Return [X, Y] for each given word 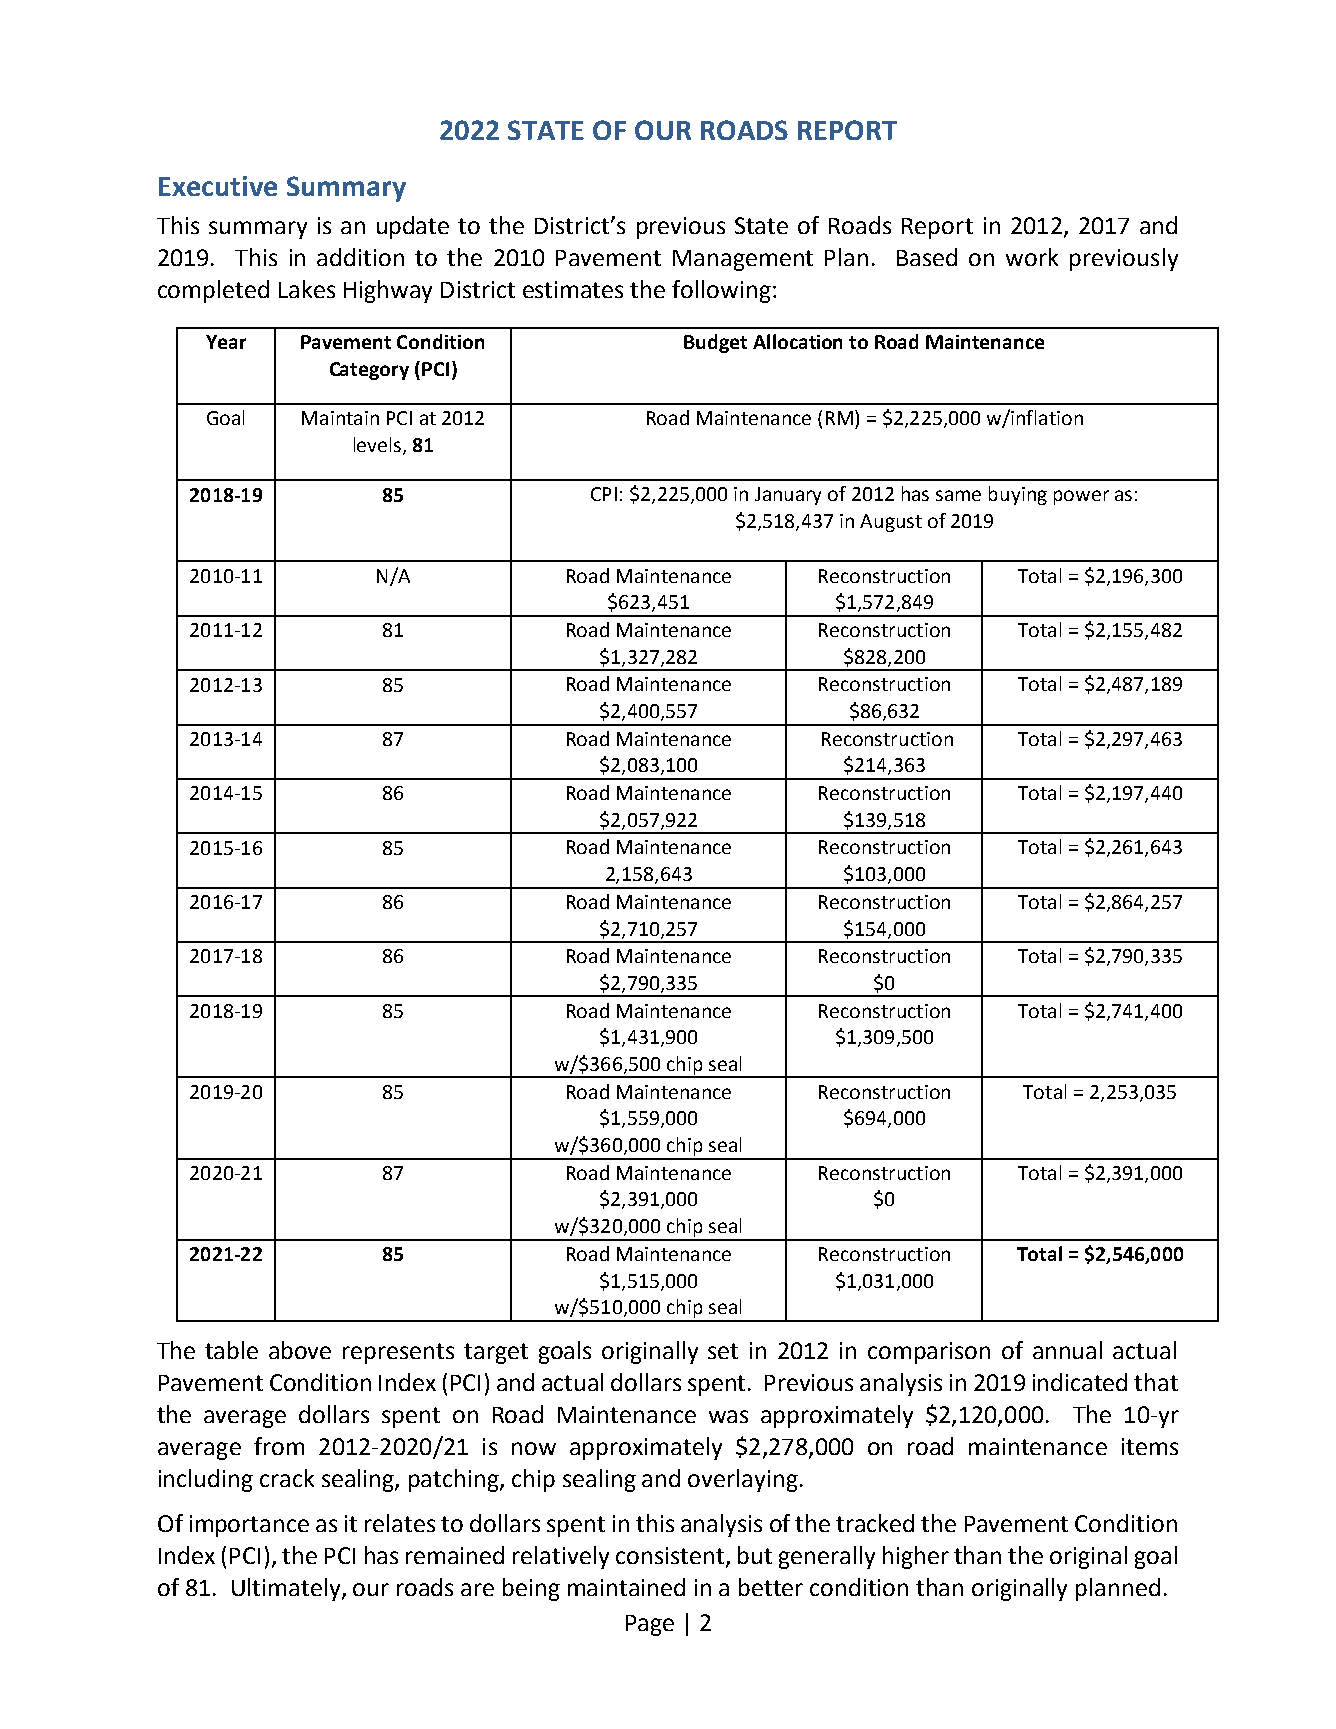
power [1081, 497]
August [891, 523]
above [300, 1350]
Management [743, 260]
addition [360, 257]
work [1032, 257]
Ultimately [287, 1589]
